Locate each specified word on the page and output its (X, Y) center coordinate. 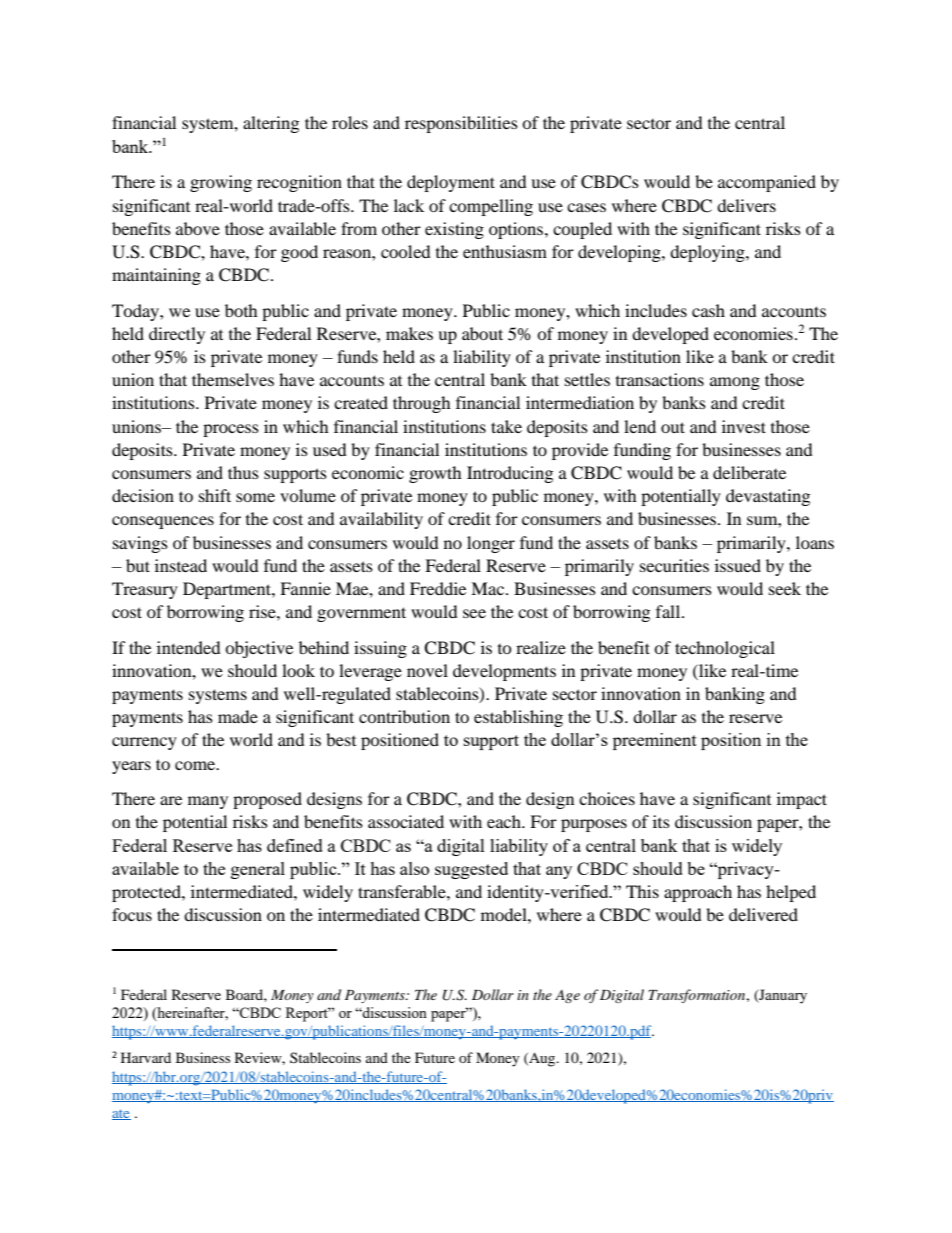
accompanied (767, 183)
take (506, 426)
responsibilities (461, 124)
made (238, 716)
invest (744, 426)
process (231, 430)
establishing (518, 718)
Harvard (146, 1057)
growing (221, 183)
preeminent (655, 741)
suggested (471, 870)
